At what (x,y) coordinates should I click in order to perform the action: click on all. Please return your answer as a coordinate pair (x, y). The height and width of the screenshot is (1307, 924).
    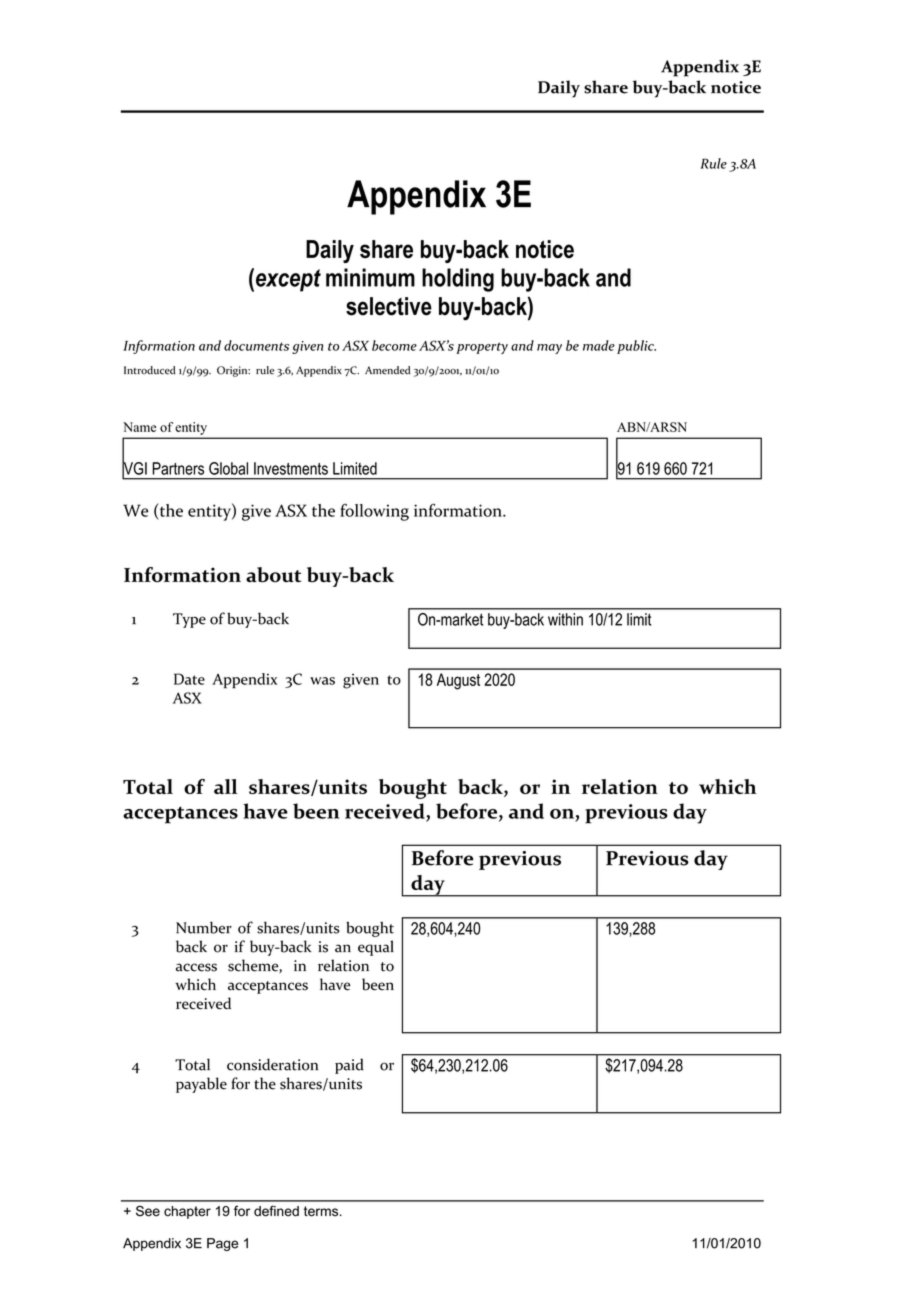
    Looking at the image, I should click on (225, 786).
